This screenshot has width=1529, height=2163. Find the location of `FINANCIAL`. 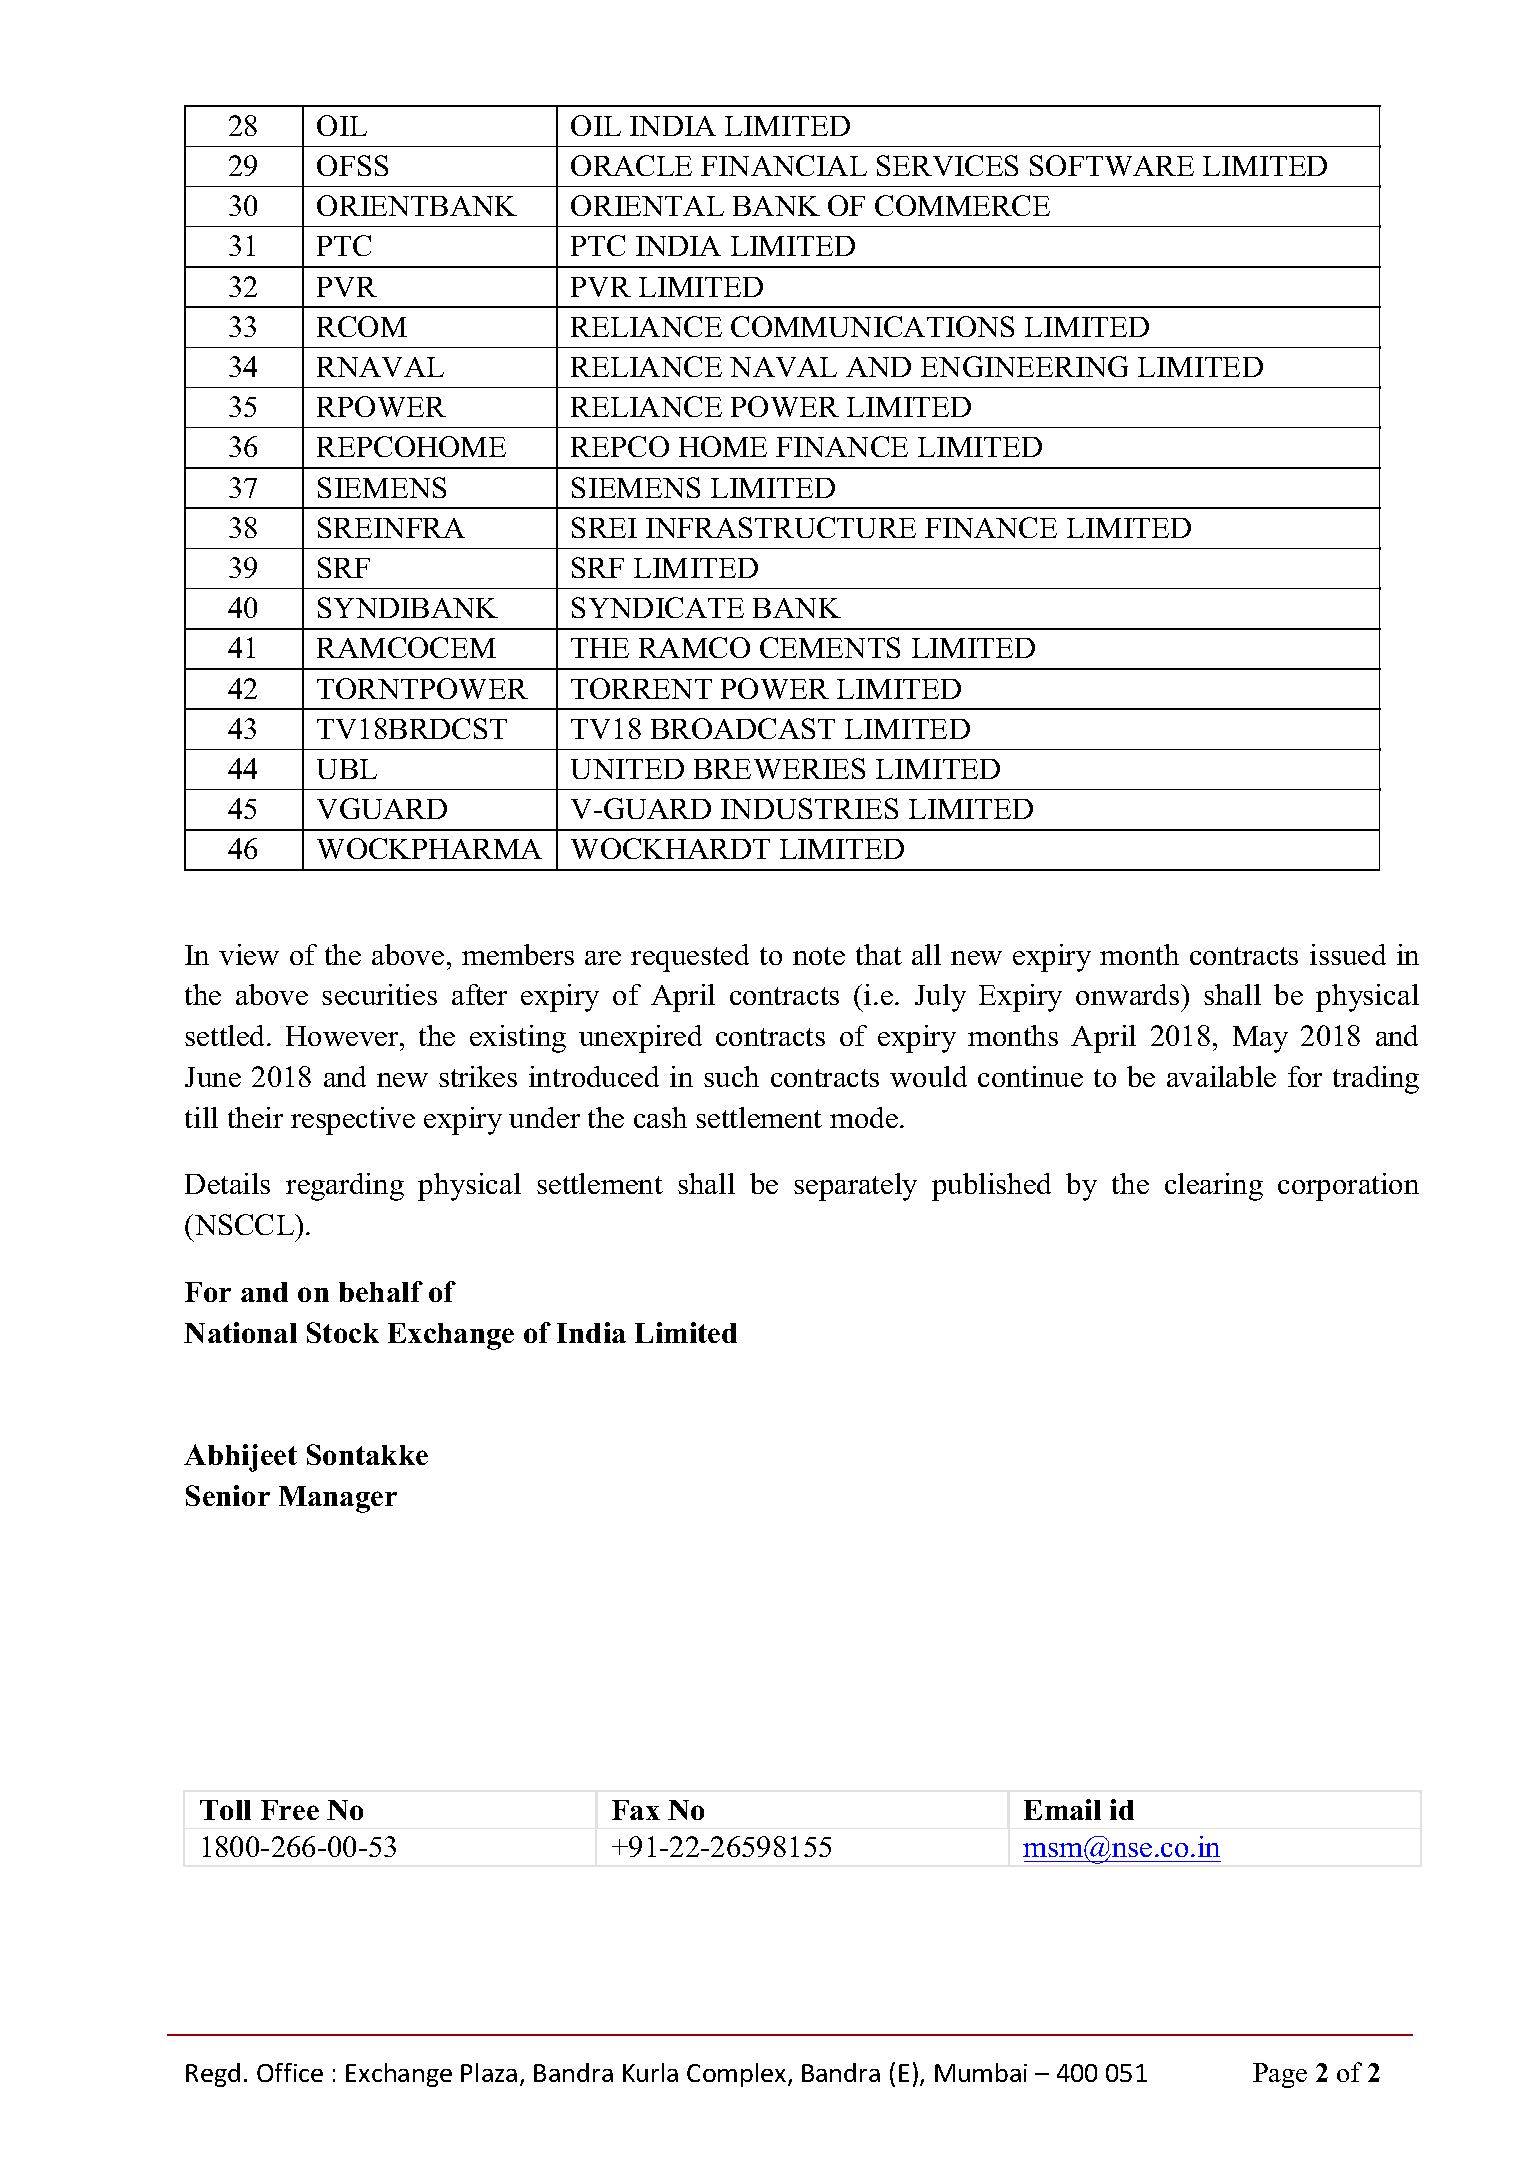

FINANCIAL is located at coordinates (784, 165).
